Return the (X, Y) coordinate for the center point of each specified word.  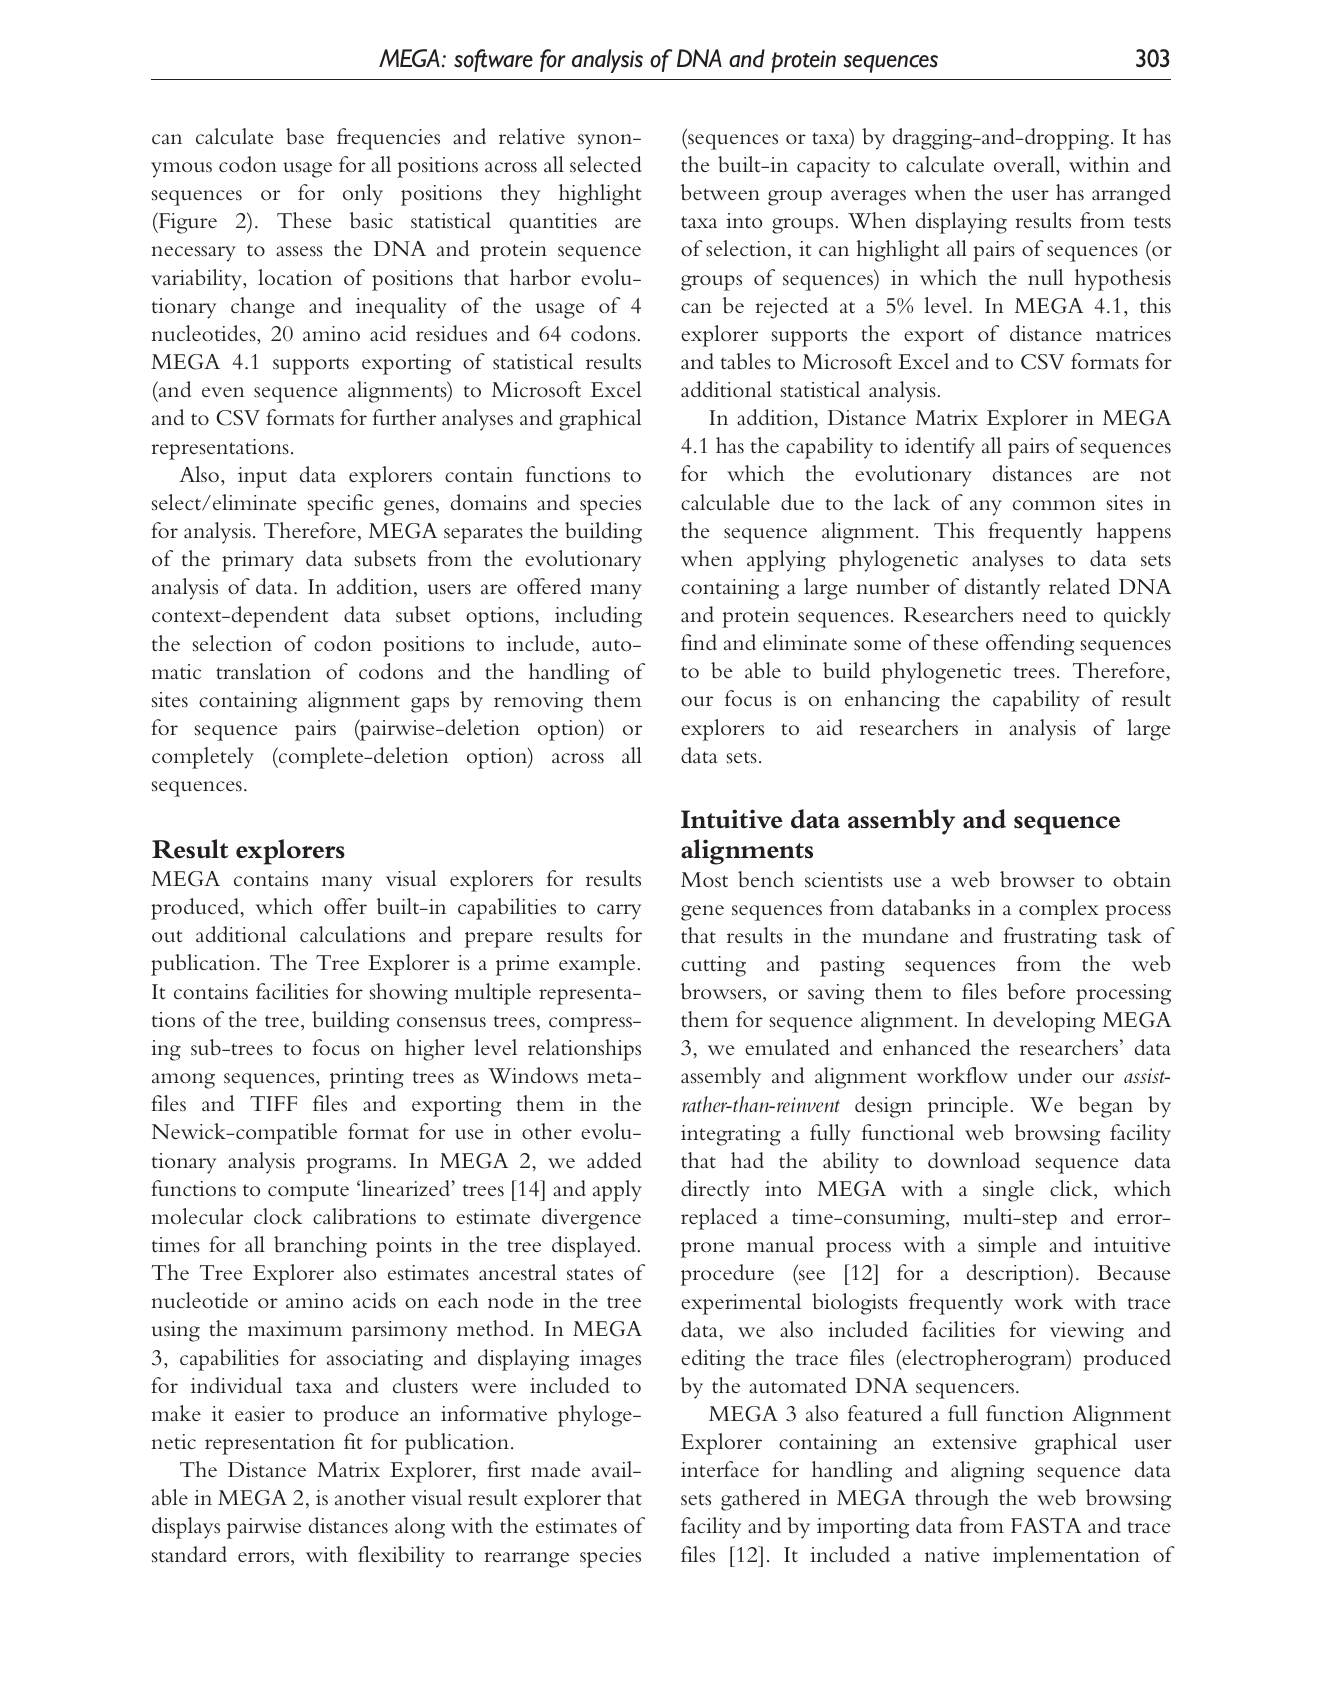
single (1008, 1191)
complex (1059, 910)
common (1054, 505)
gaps (430, 705)
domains (489, 502)
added (614, 1160)
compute (308, 1193)
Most (704, 880)
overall (1025, 164)
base (305, 136)
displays (186, 1528)
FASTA (1046, 1526)
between (720, 192)
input (262, 477)
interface (720, 1469)
